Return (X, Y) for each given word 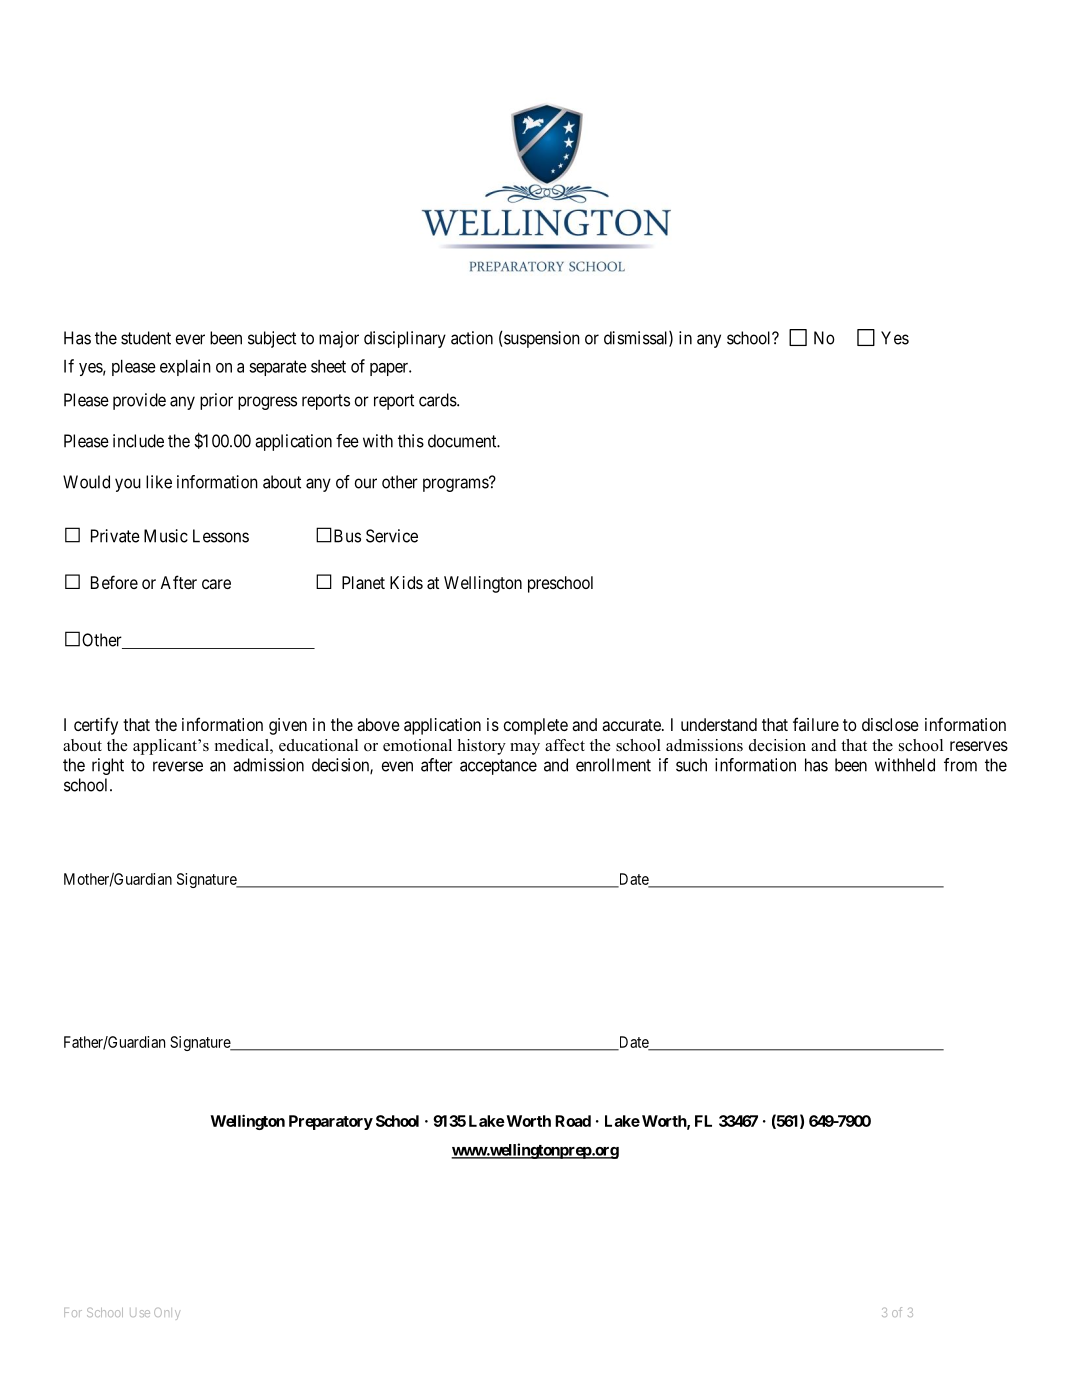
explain (185, 367)
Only (167, 1314)
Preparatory (331, 1122)
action (472, 338)
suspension (541, 339)
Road (573, 1121)
